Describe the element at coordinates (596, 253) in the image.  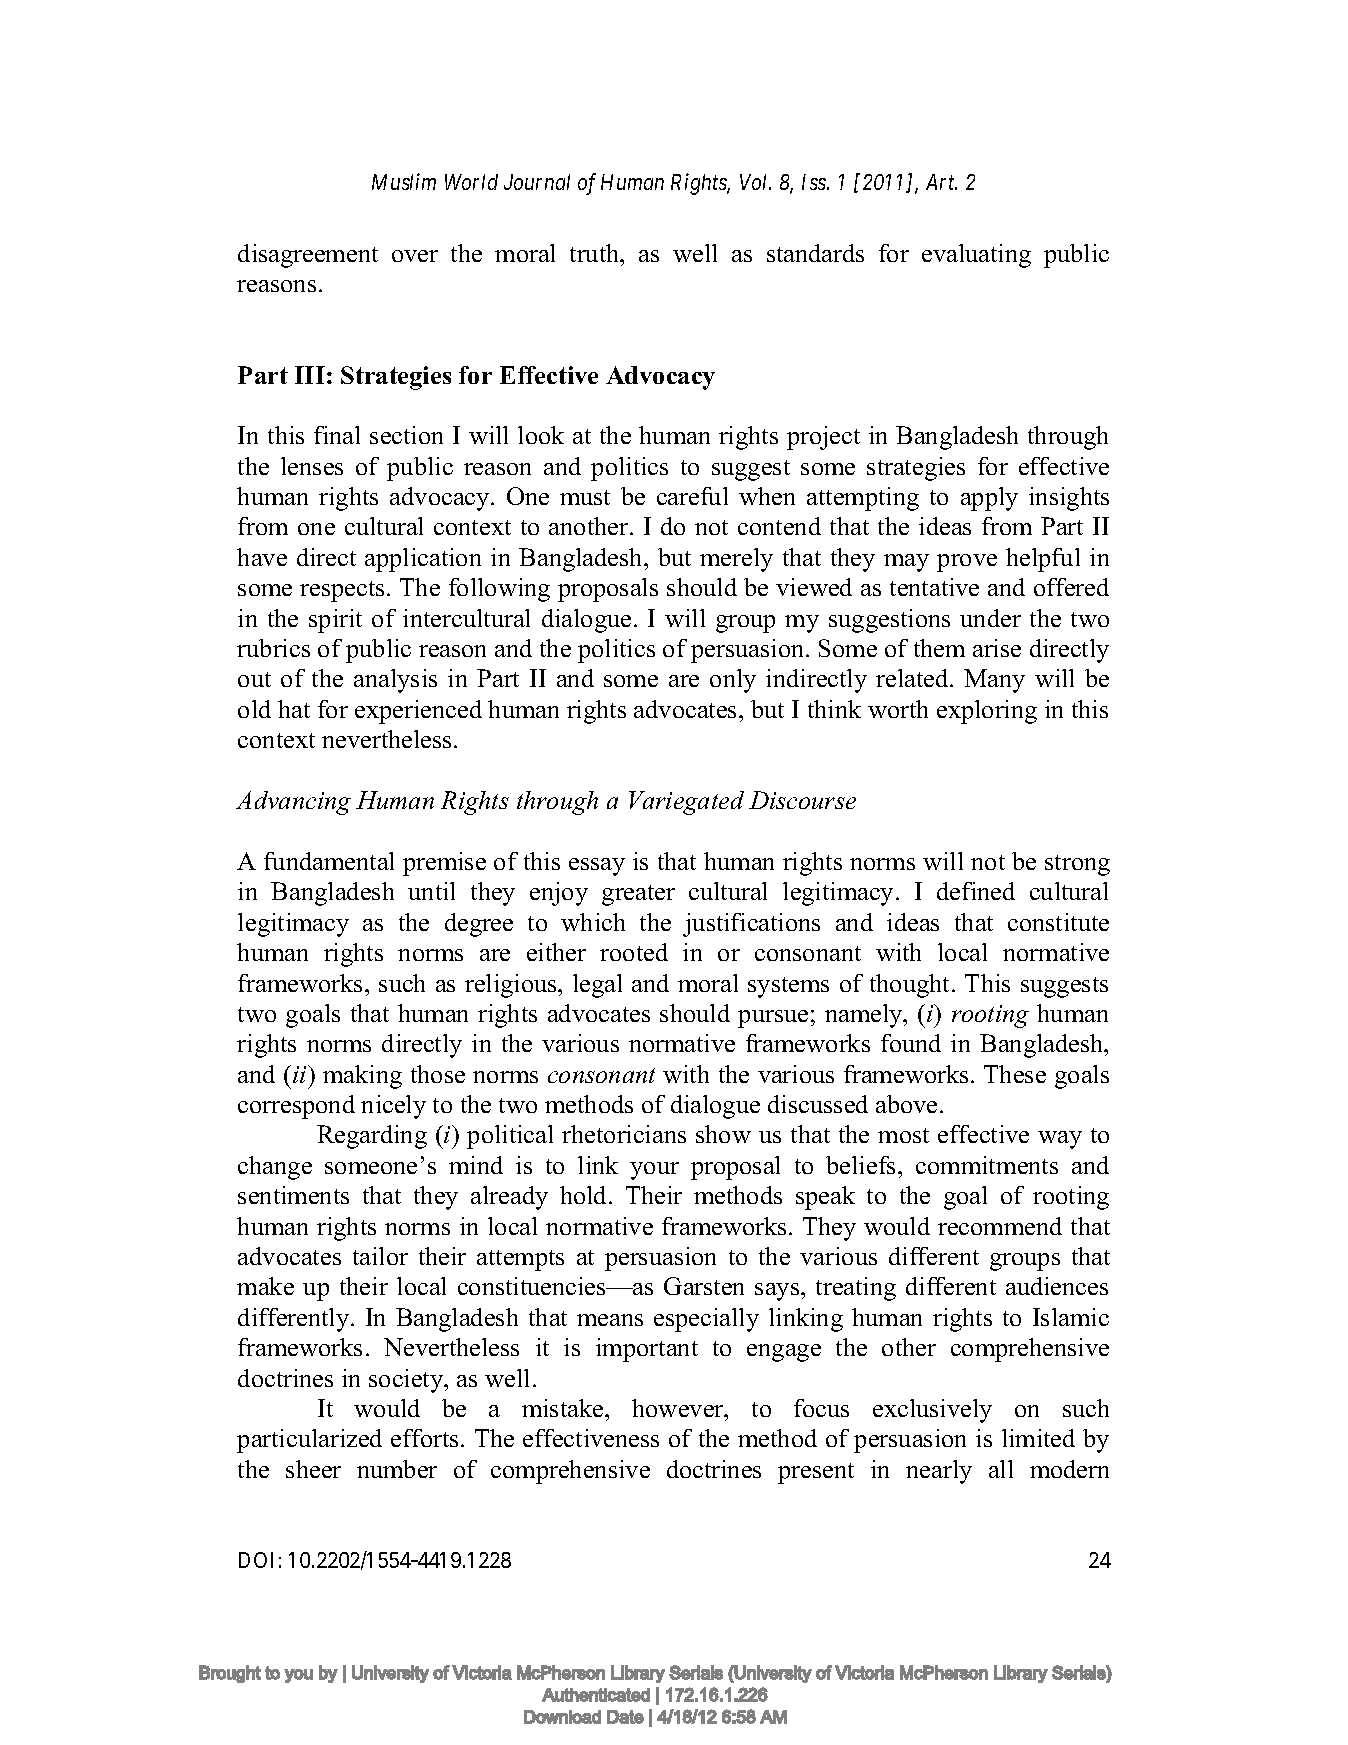
I see `truth` at that location.
